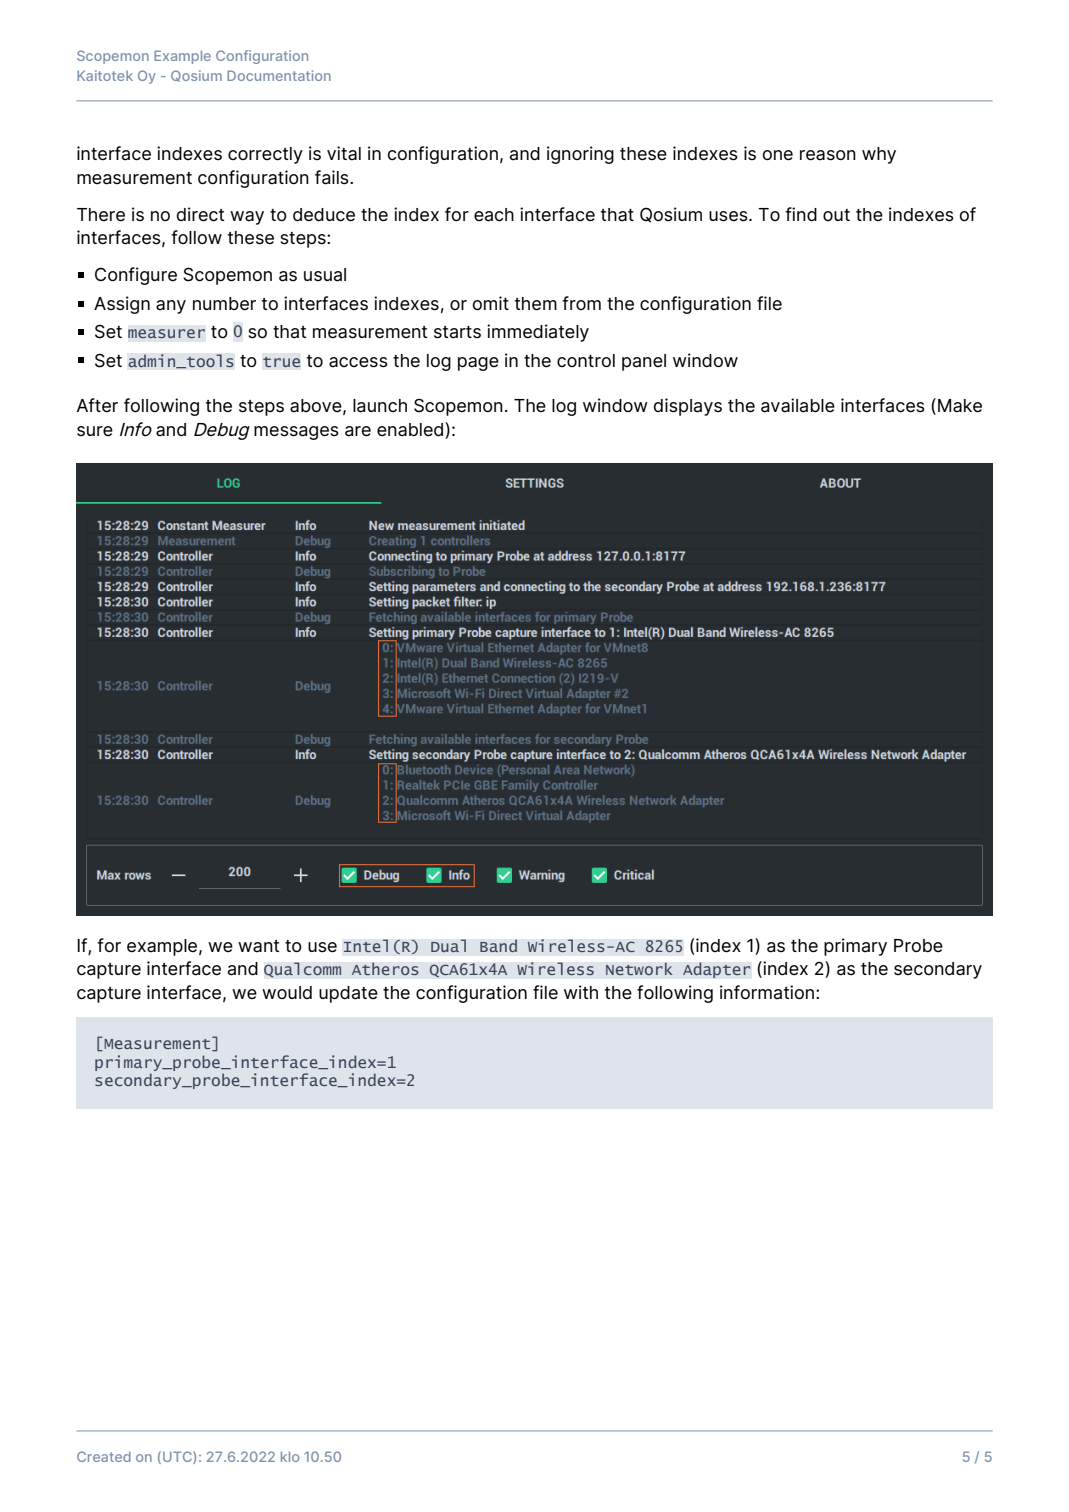 The width and height of the page is (1069, 1512). I want to click on with, so click(581, 992).
